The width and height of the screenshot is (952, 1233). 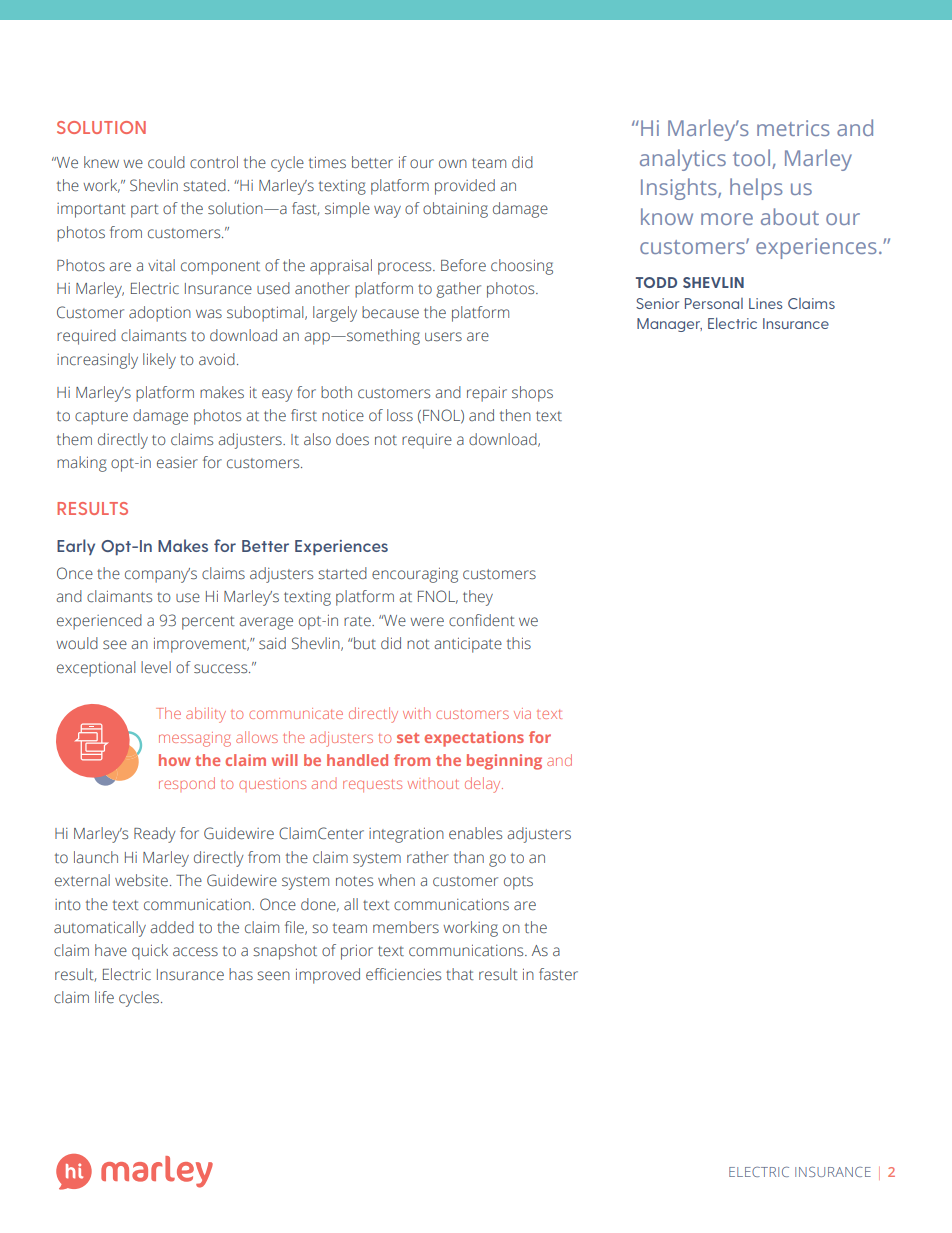 I want to click on efficiencies, so click(x=403, y=974).
